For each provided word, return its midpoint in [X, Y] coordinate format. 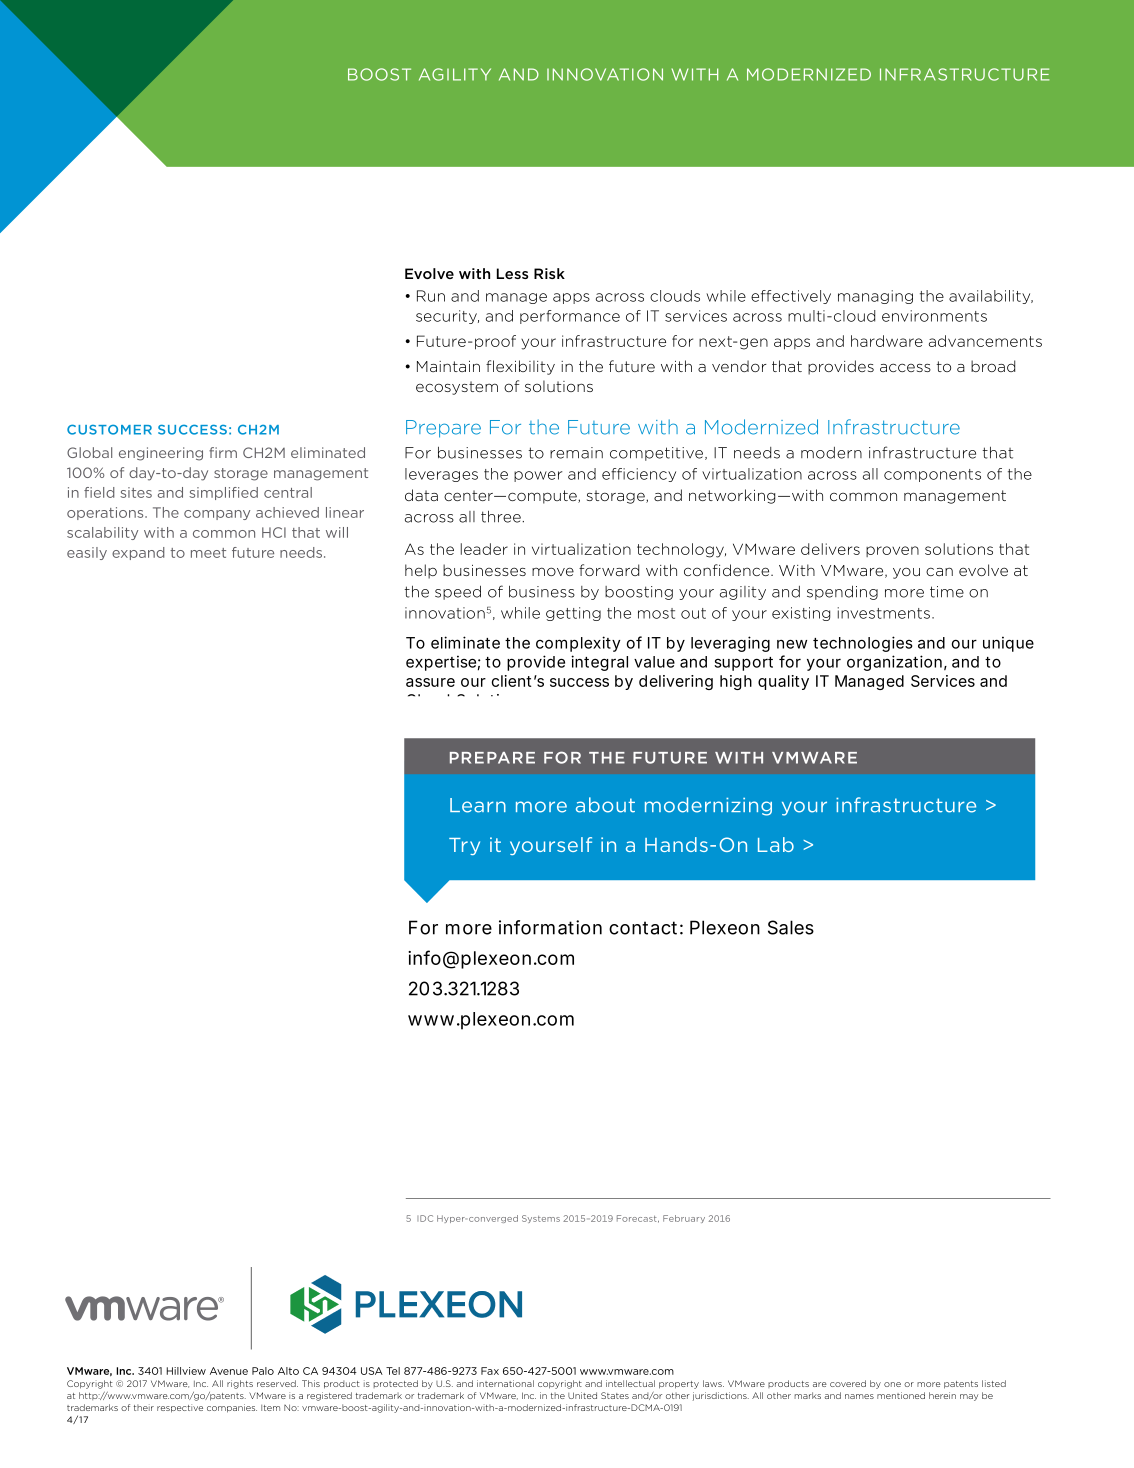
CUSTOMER [109, 429]
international [505, 1383]
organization [894, 663]
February [684, 1219]
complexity [578, 644]
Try [464, 846]
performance [570, 317]
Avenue [229, 1371]
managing [875, 297]
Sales [791, 927]
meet [208, 553]
